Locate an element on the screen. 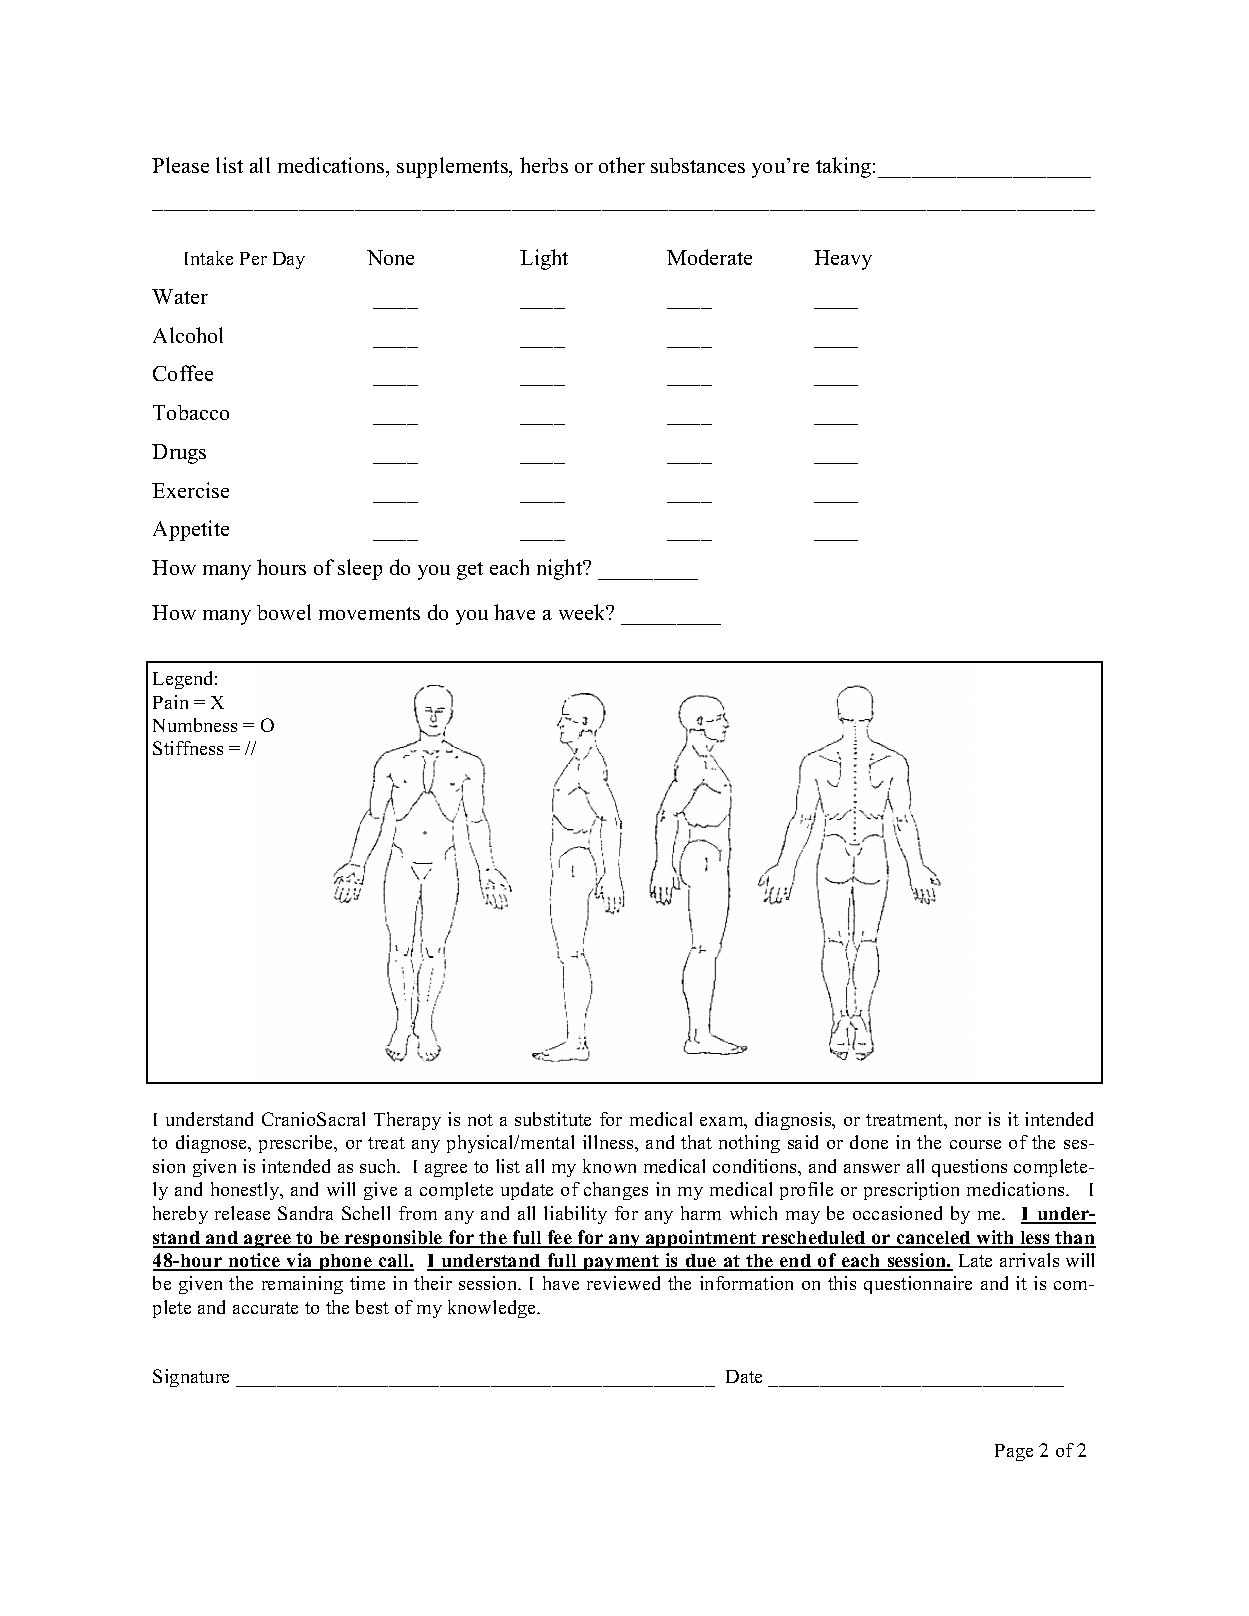 The height and width of the screenshot is (1616, 1249). nor is located at coordinates (968, 1121).
